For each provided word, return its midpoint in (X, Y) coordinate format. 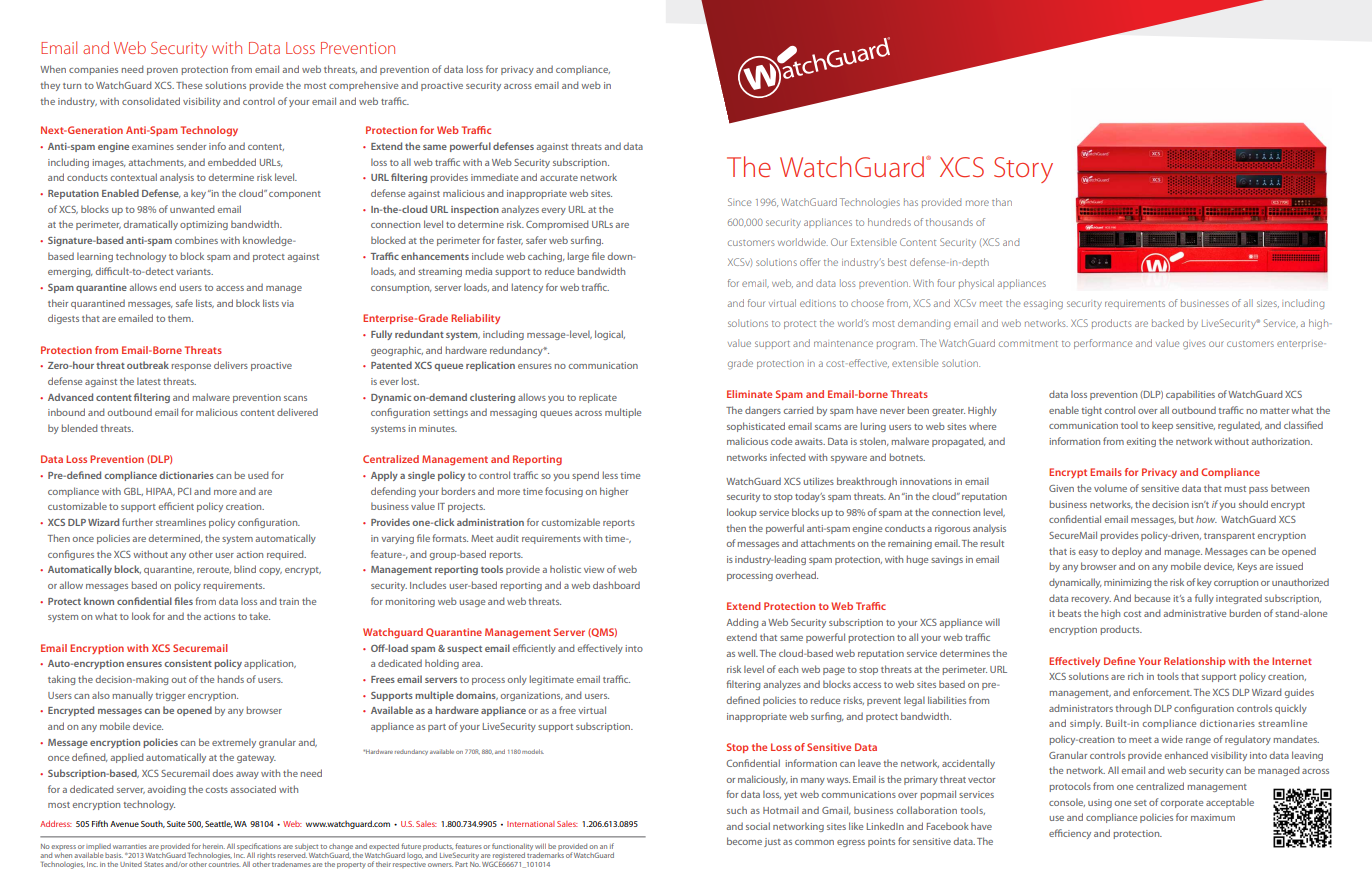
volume (1110, 488)
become (744, 841)
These (189, 85)
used (258, 475)
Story (1023, 170)
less (610, 475)
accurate (559, 178)
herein (214, 846)
